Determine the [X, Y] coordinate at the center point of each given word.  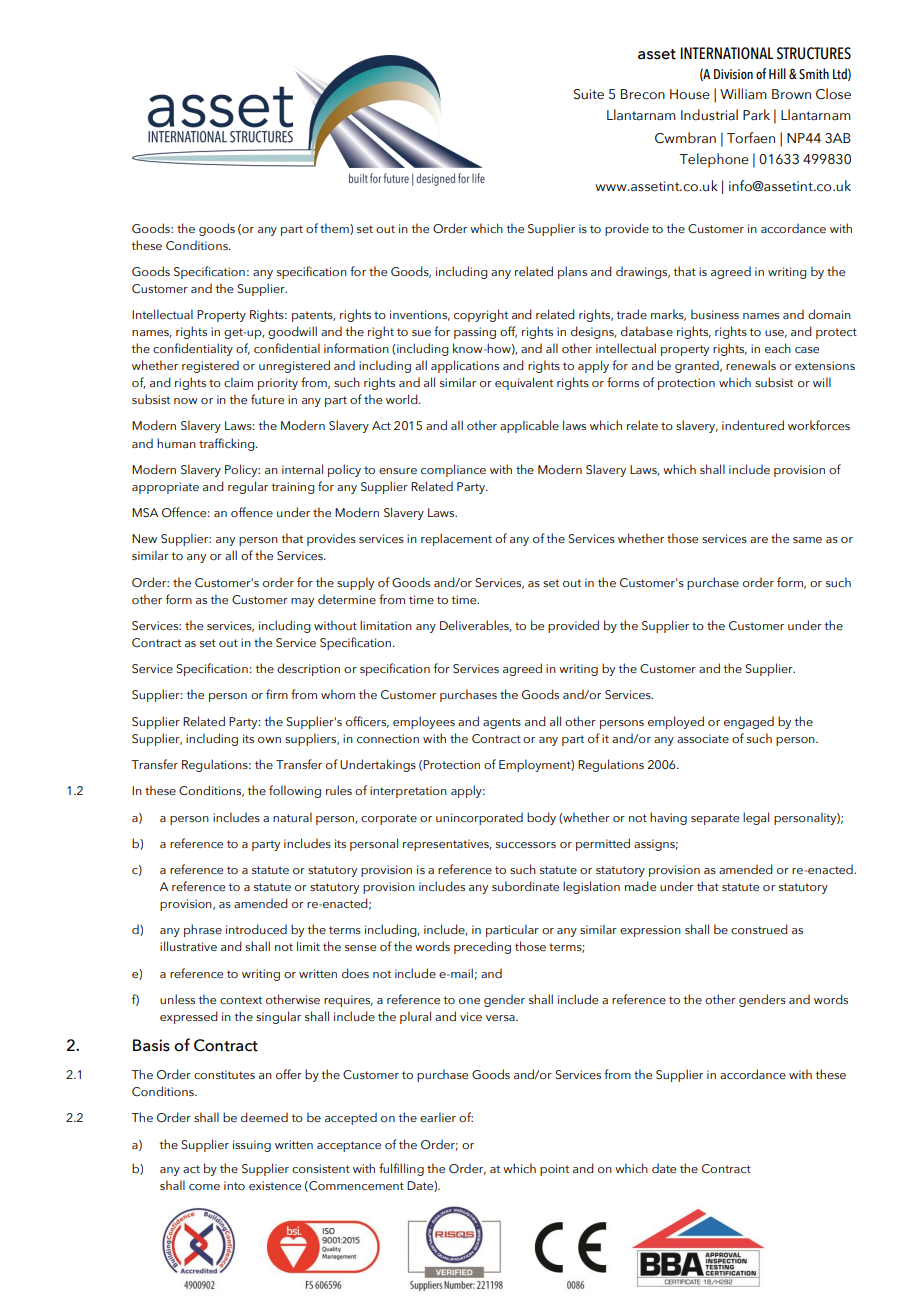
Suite [589, 94]
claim [238, 382]
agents [502, 723]
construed [759, 929]
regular [248, 487]
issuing [252, 1146]
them [335, 229]
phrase [203, 930]
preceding [482, 947]
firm [277, 694]
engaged [749, 722]
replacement [456, 539]
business [715, 314]
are [759, 540]
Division [733, 74]
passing [475, 333]
